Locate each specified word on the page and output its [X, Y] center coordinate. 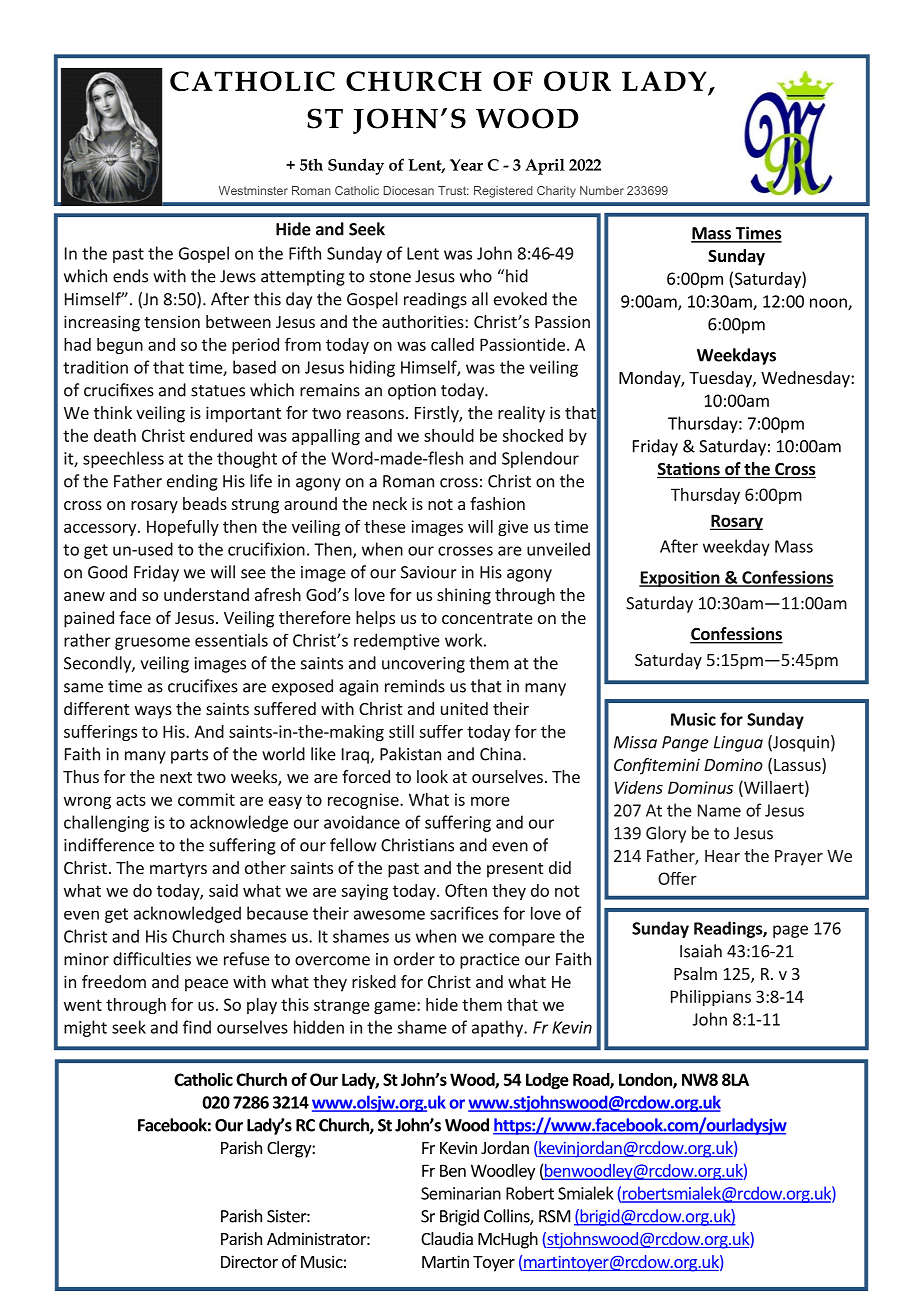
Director [249, 1261]
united [464, 708]
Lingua [738, 744]
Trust [453, 190]
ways [153, 712]
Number [602, 190]
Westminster [253, 190]
